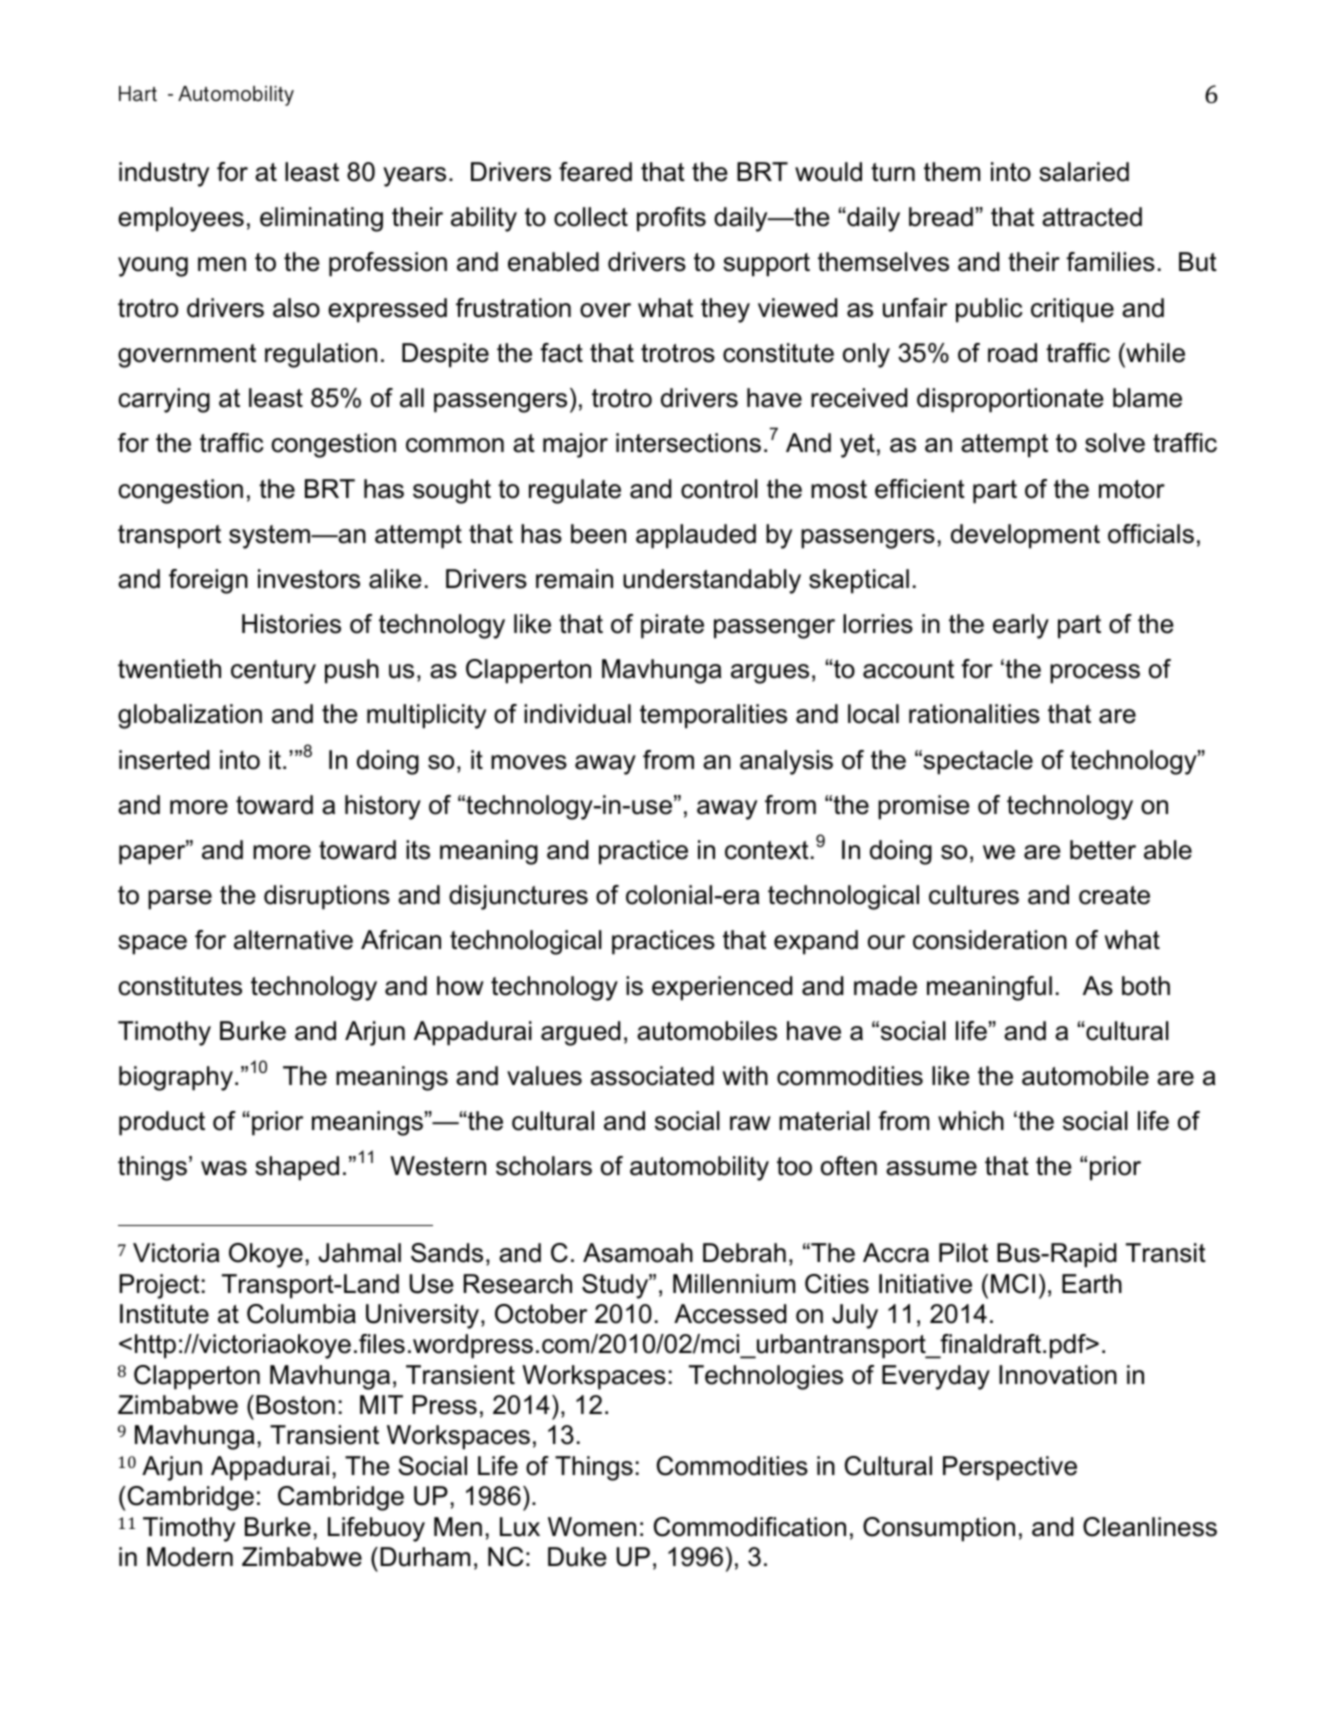 This image has height=1730, width=1337. I want to click on early, so click(1021, 626).
